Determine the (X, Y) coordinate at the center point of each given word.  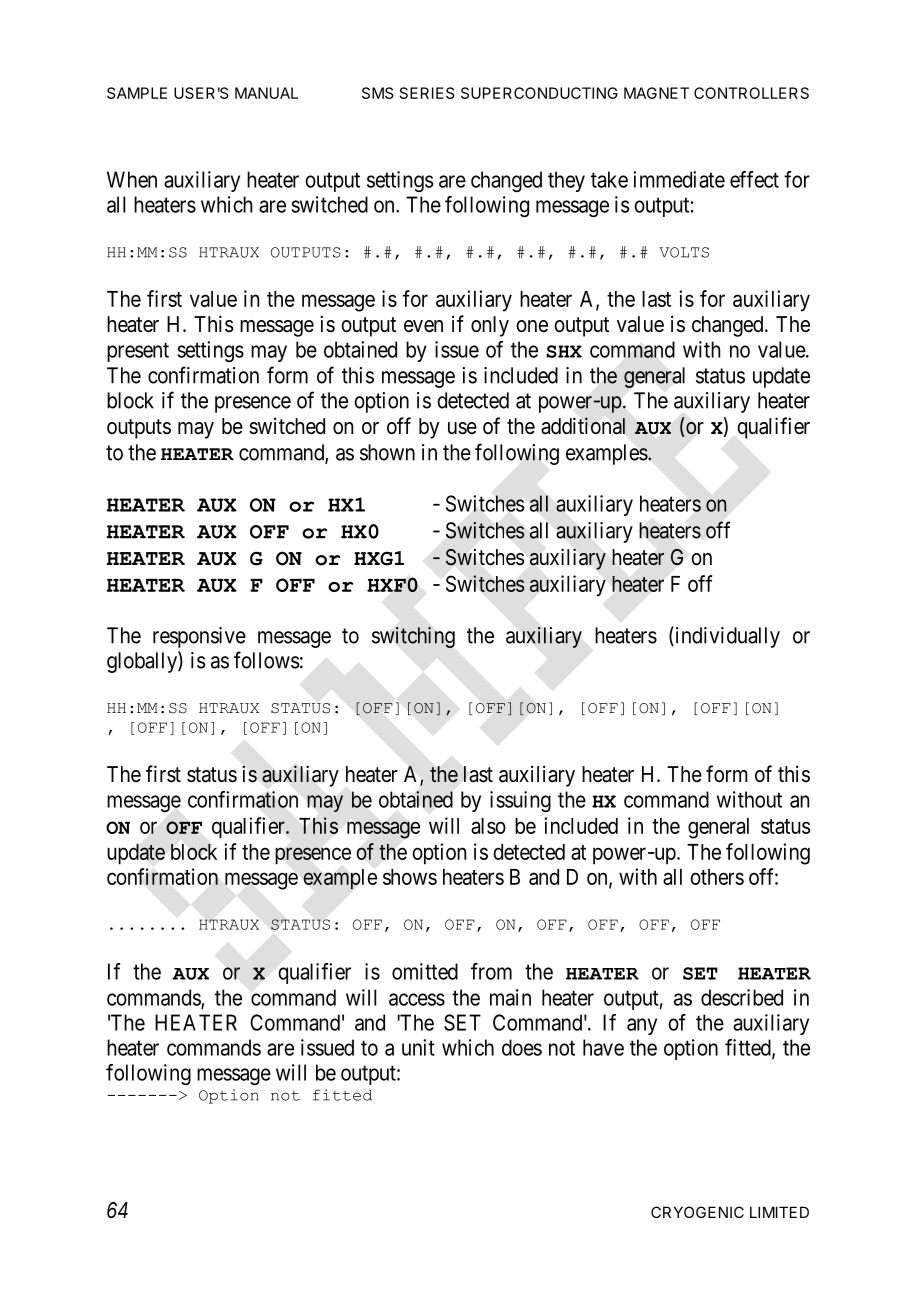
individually (726, 637)
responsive (199, 637)
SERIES (427, 93)
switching (413, 637)
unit (418, 1047)
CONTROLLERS (751, 93)
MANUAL (266, 93)
